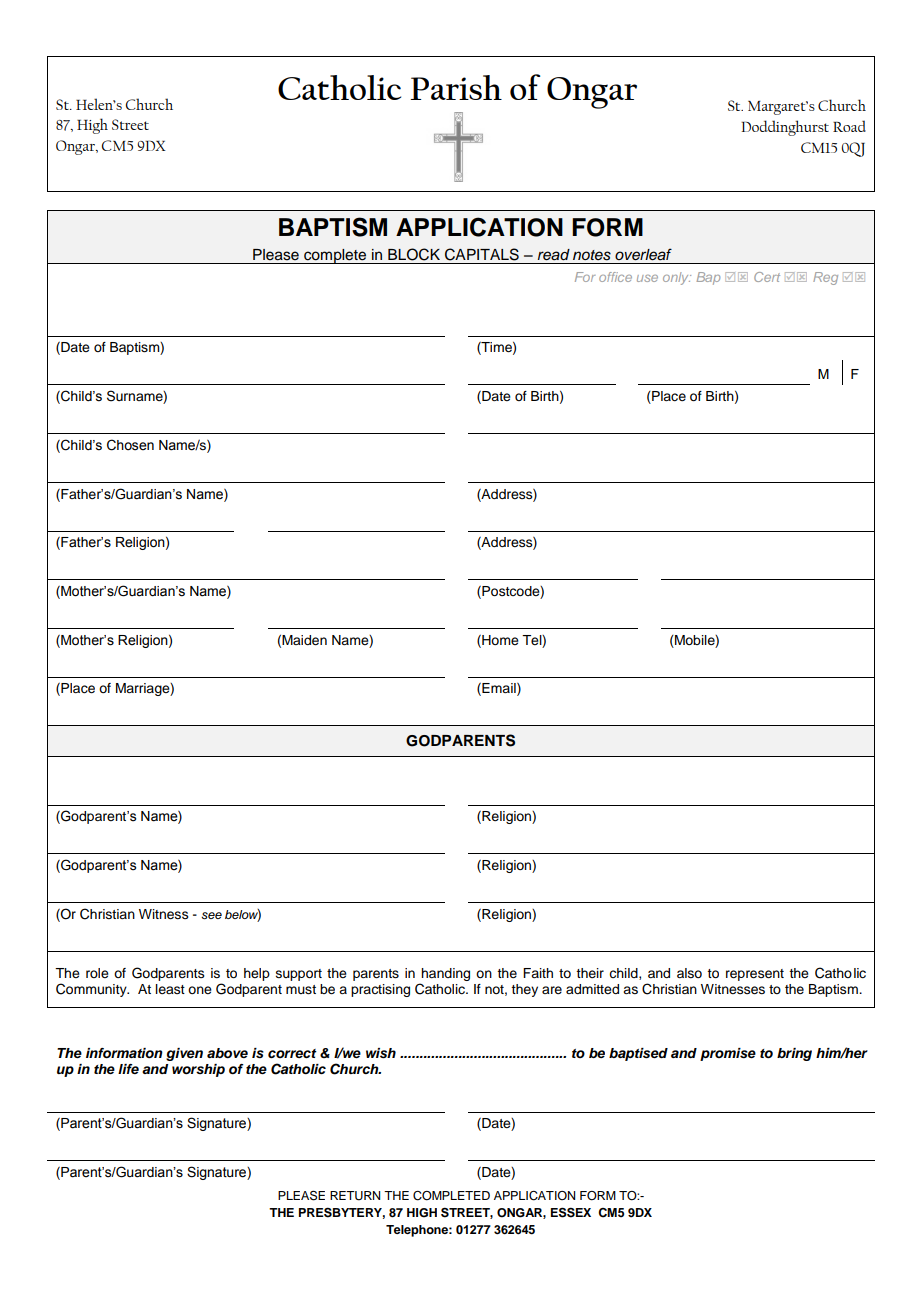  I want to click on Parish, so click(456, 87).
